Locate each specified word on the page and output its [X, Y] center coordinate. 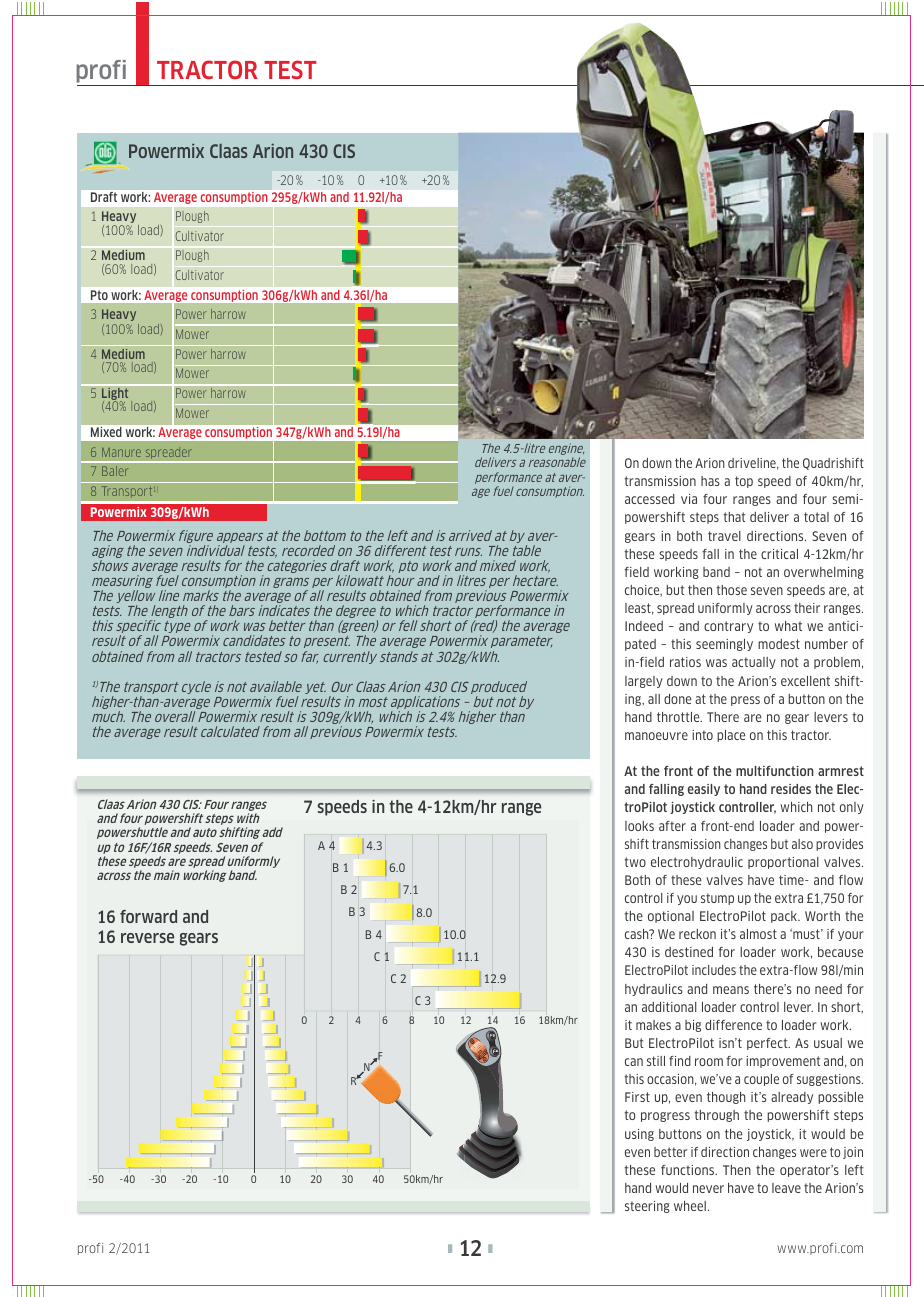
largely [644, 682]
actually [754, 663]
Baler [115, 471]
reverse [147, 938]
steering [647, 1207]
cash [638, 934]
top [744, 482]
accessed [650, 499]
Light [115, 395]
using [639, 1135]
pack [785, 917]
